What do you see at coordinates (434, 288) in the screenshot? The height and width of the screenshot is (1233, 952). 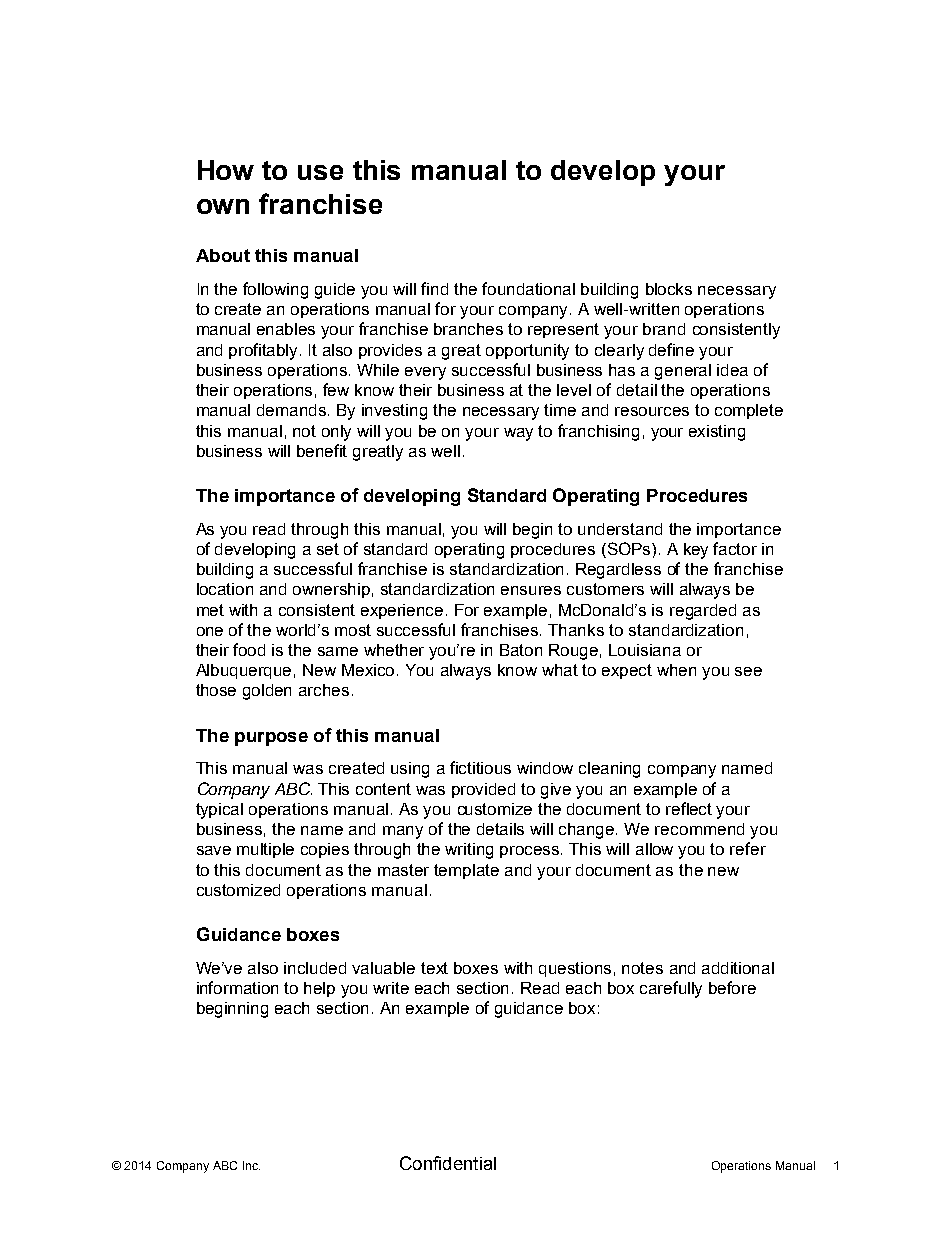 I see `find` at bounding box center [434, 288].
